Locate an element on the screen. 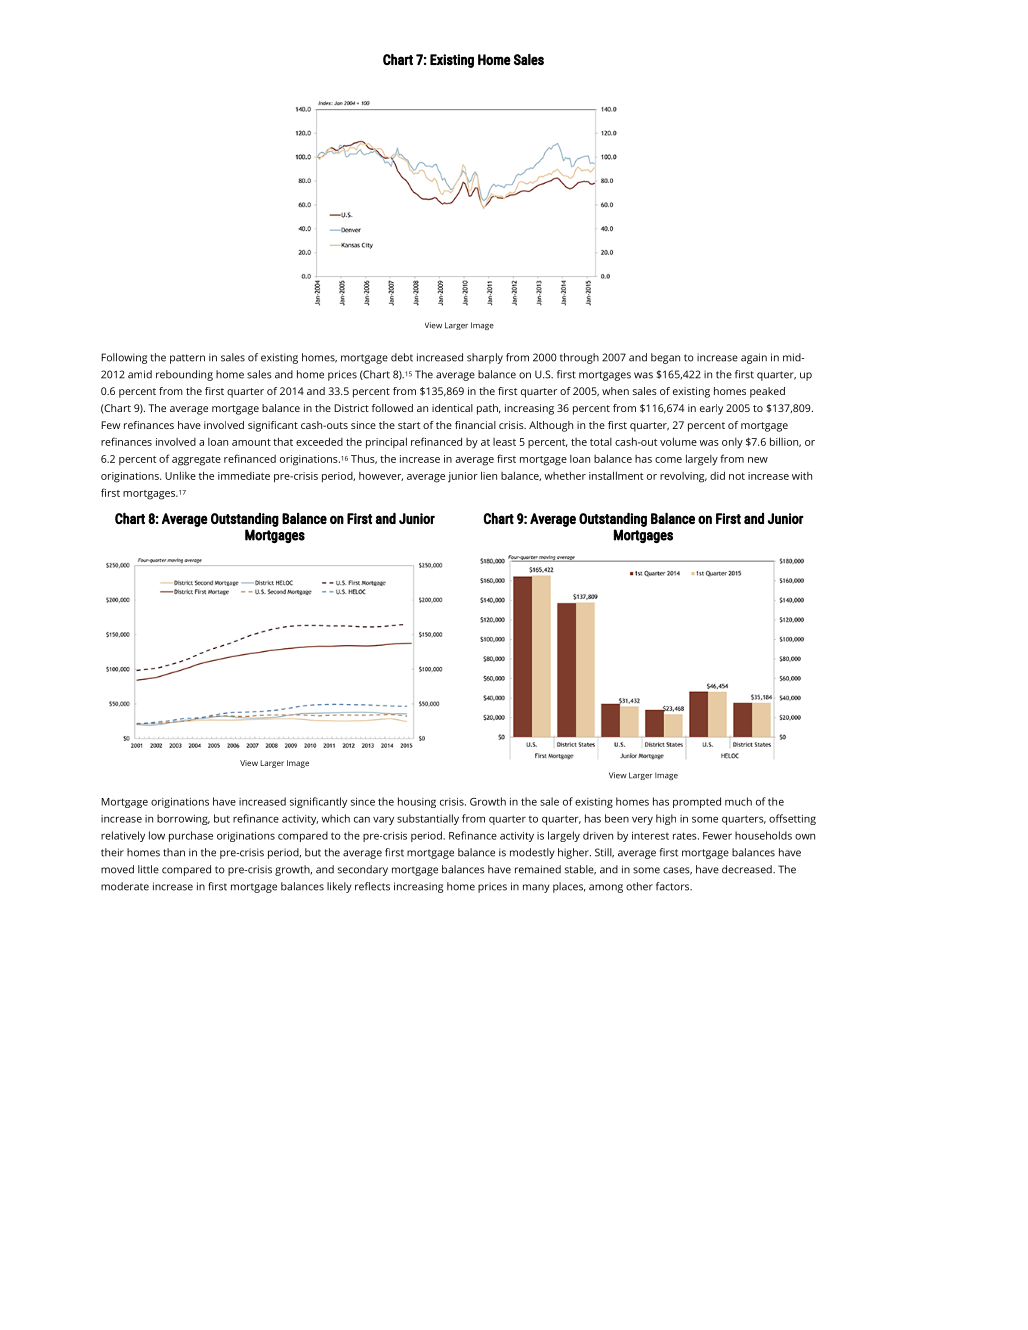 Image resolution: width=1028 pixels, height=1330 pixels. borrowing is located at coordinates (183, 819).
